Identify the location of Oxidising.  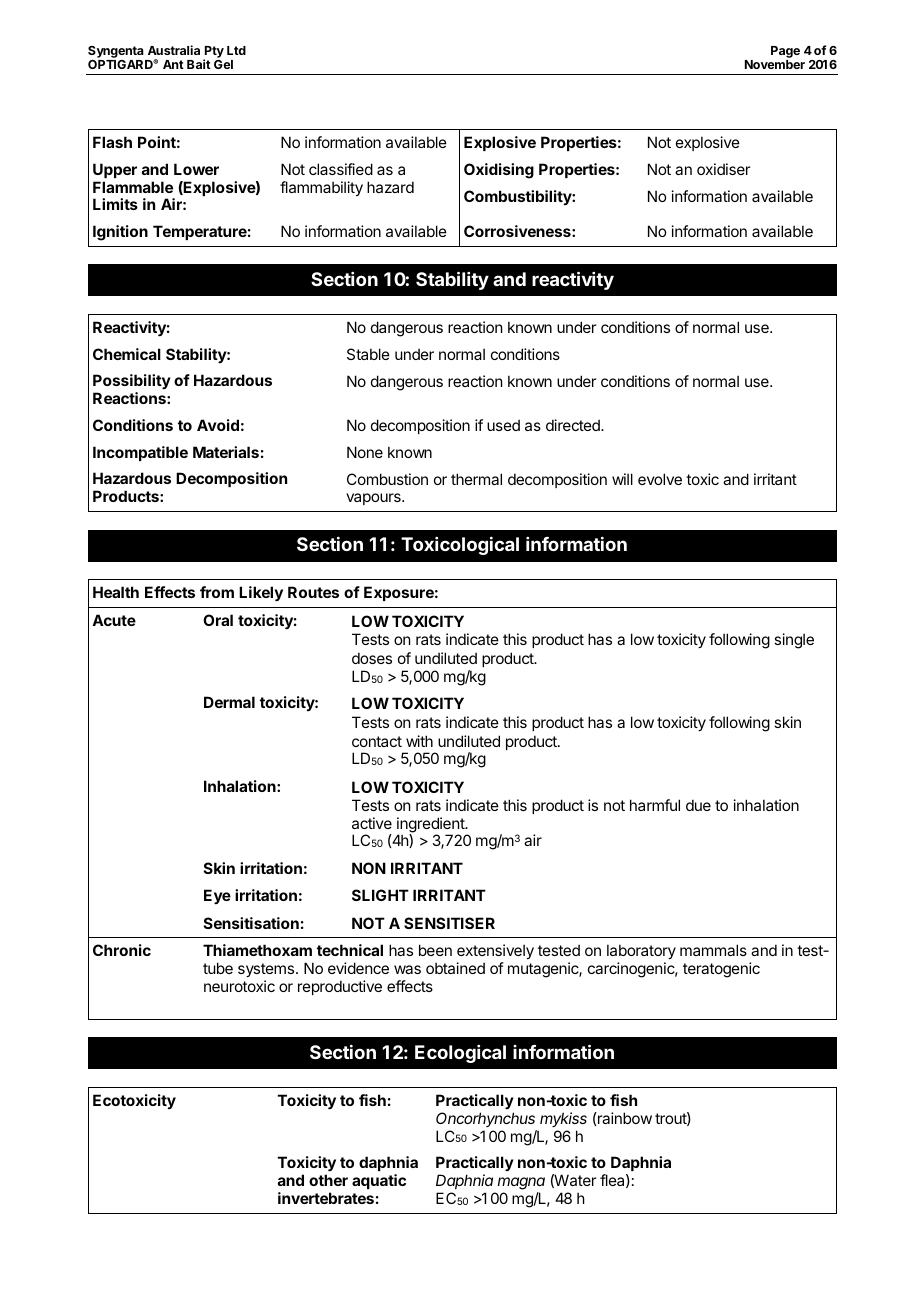
(499, 171).
